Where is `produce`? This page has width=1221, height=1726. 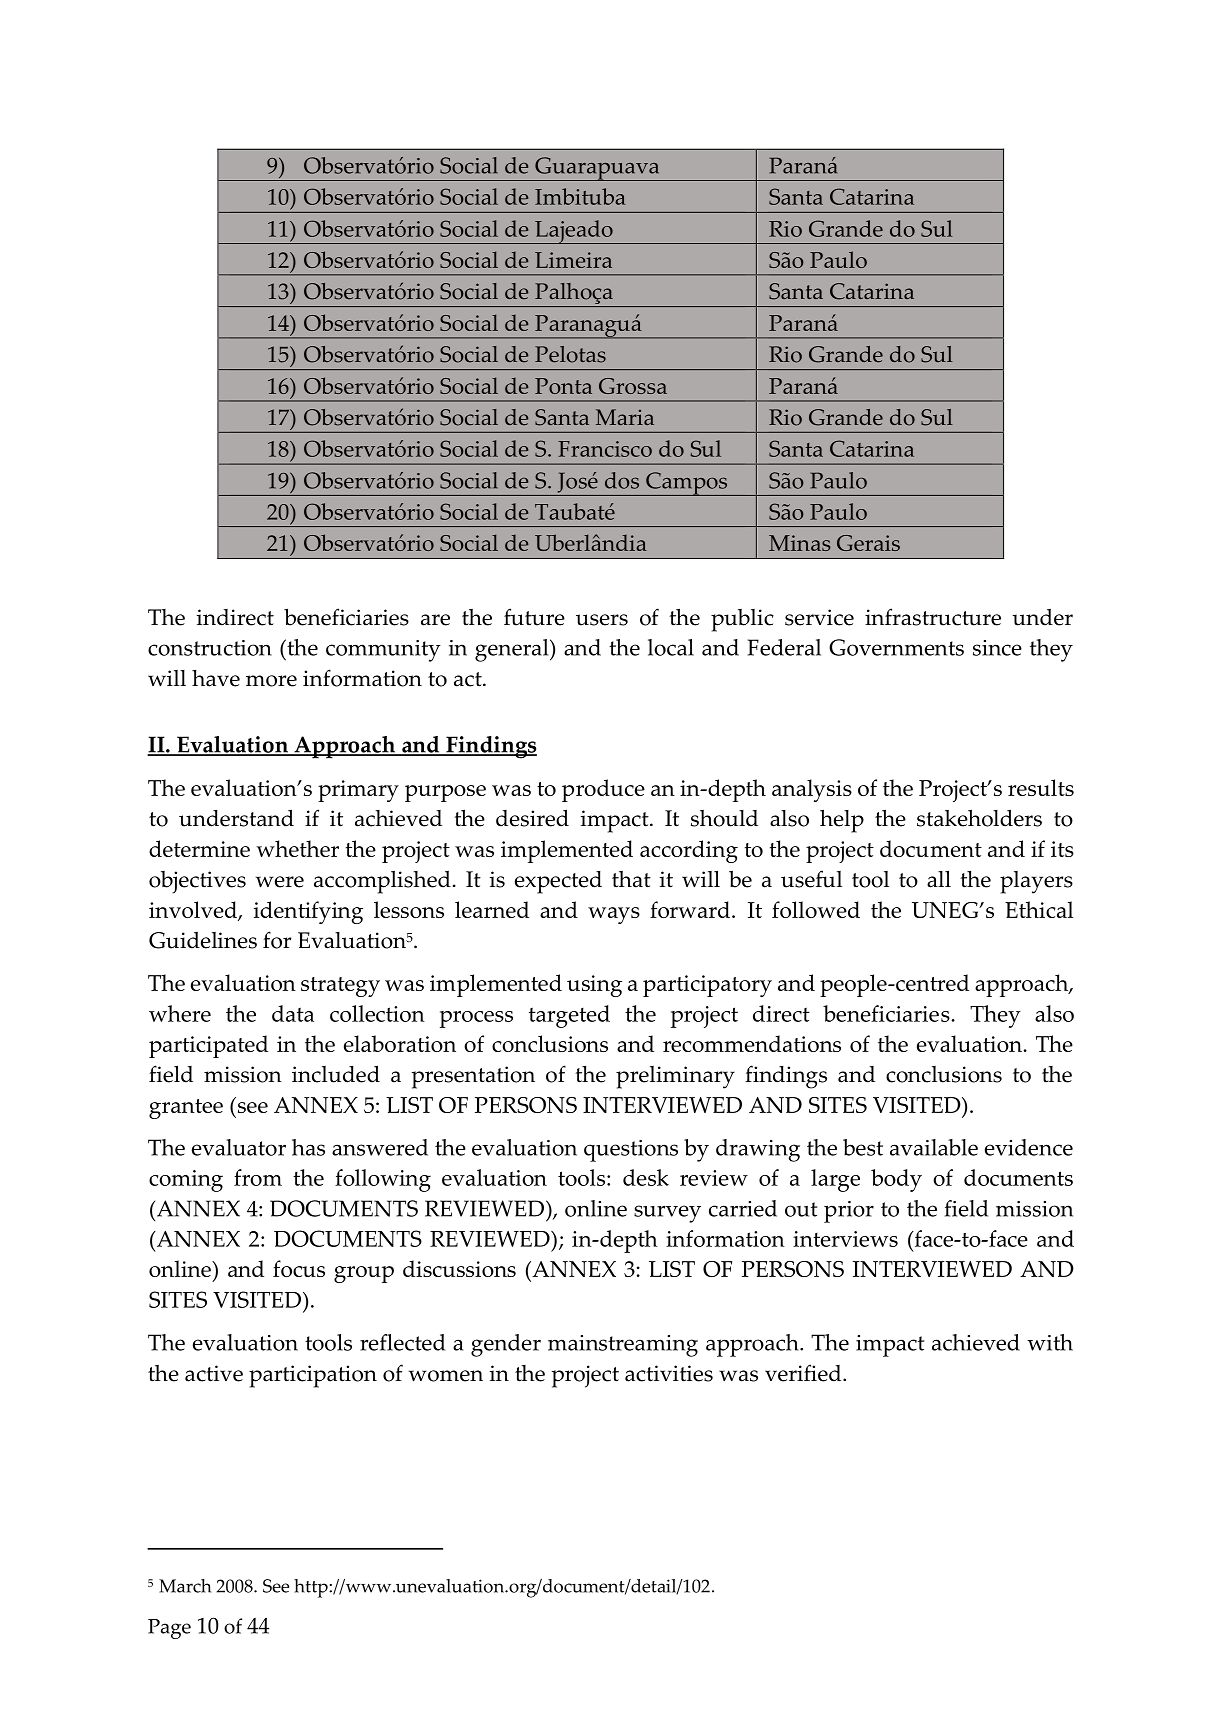
produce is located at coordinates (603, 790).
